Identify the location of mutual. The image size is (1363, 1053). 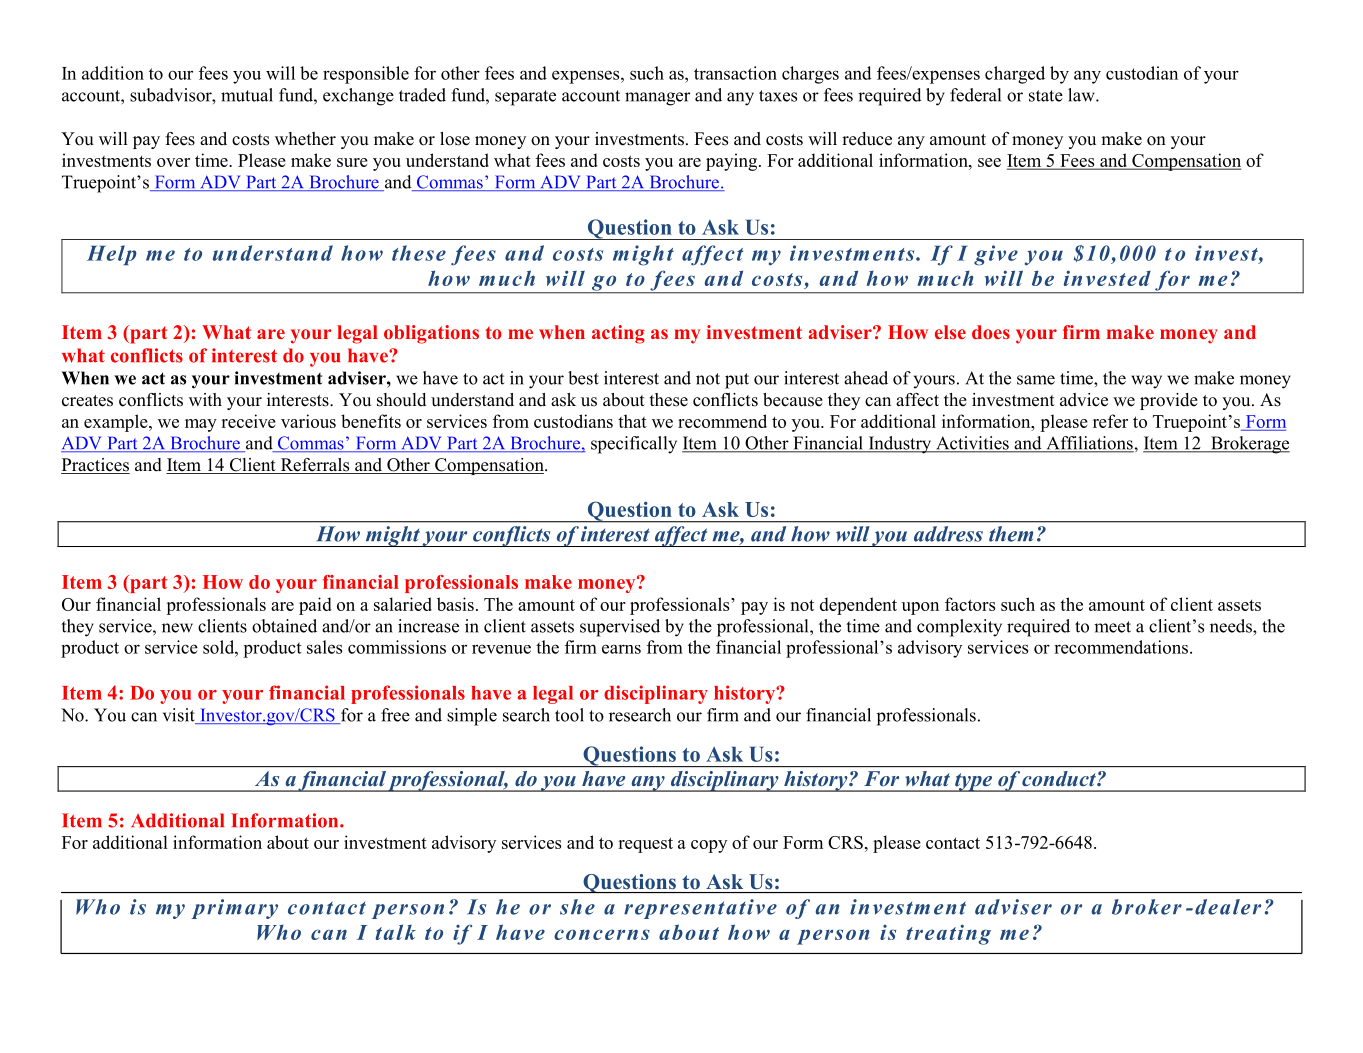
(247, 95).
